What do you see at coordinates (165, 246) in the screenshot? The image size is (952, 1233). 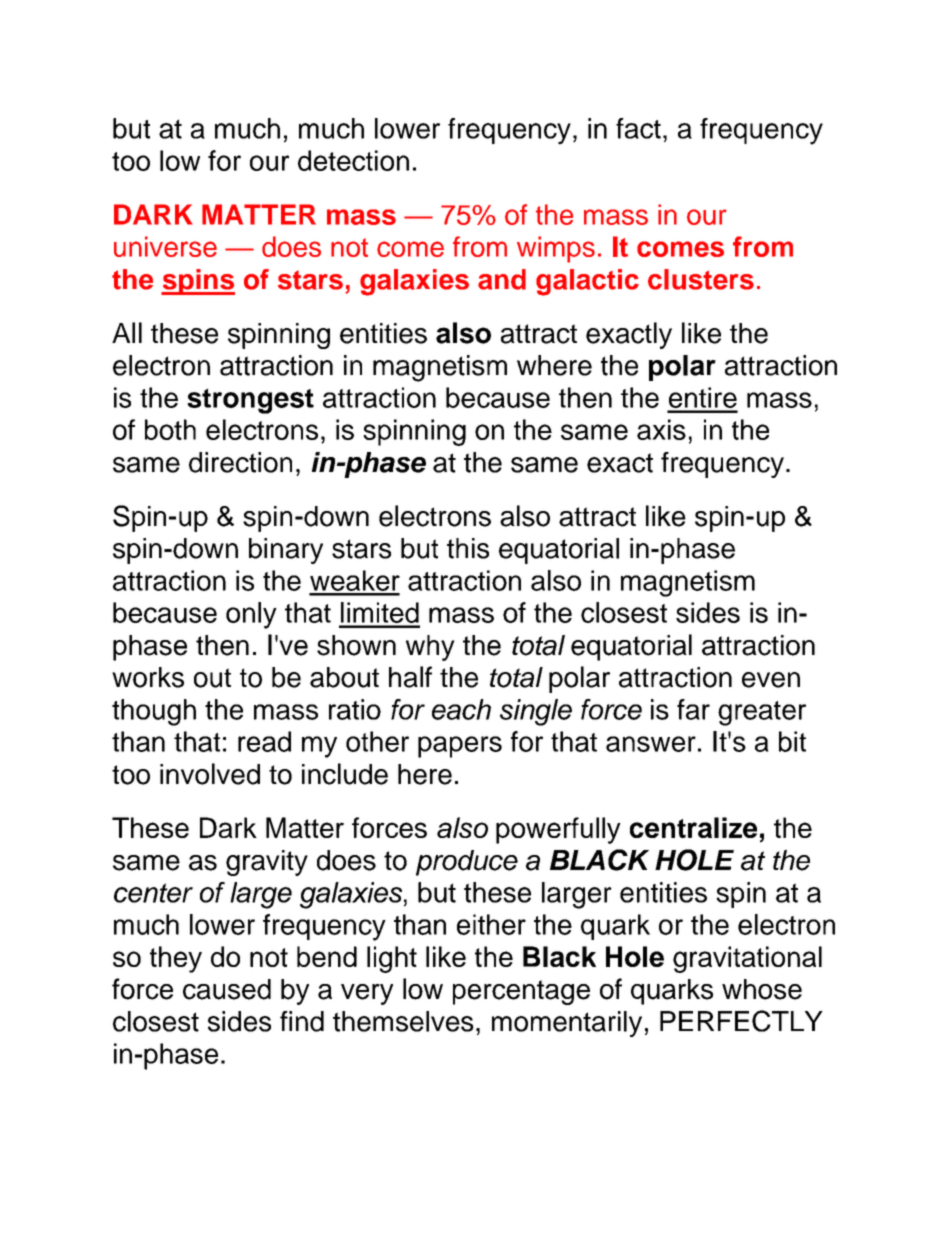 I see `universe` at bounding box center [165, 246].
